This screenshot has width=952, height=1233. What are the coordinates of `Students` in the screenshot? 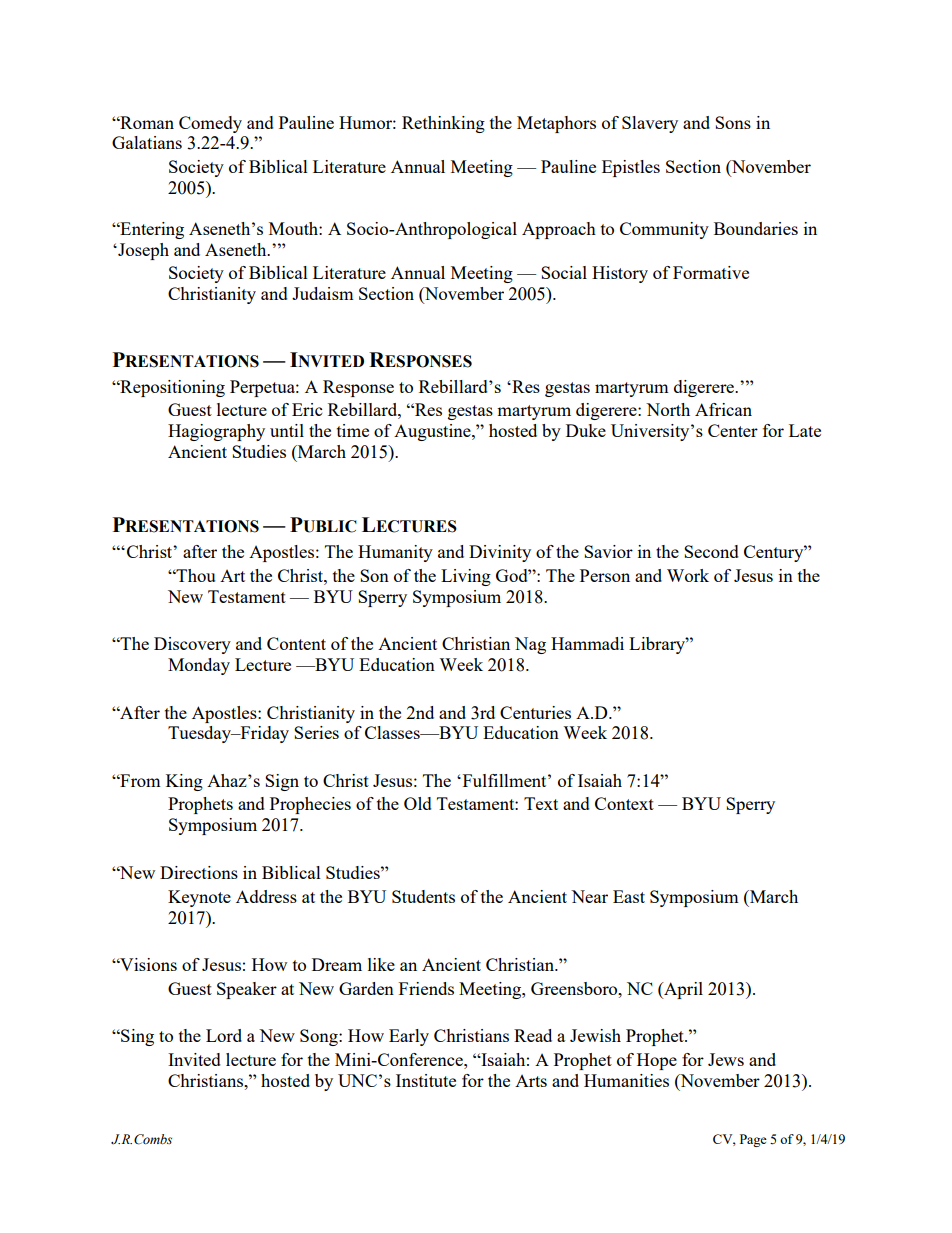 It's located at (423, 896).
